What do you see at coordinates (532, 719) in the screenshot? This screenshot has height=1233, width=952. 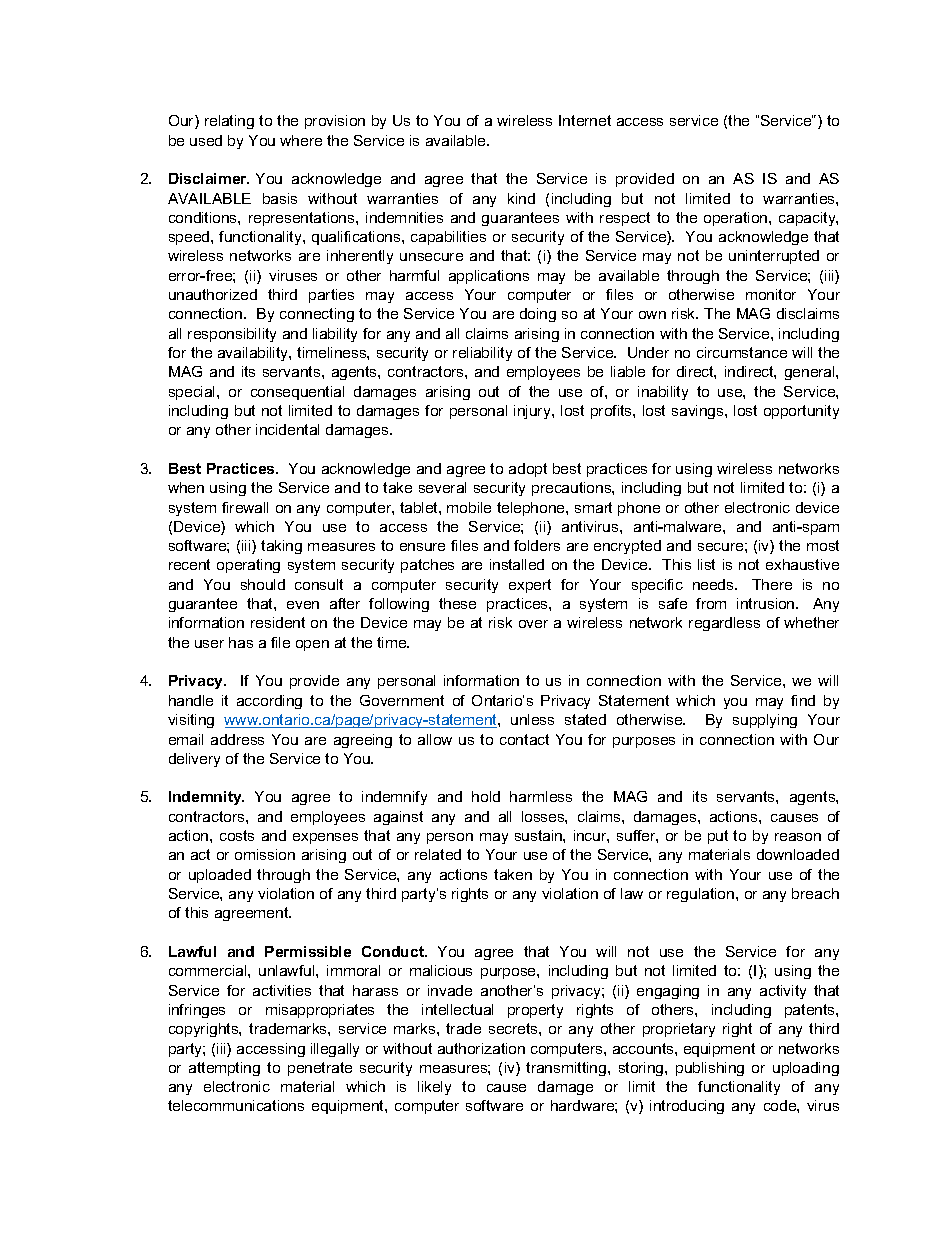 I see `unless` at bounding box center [532, 719].
